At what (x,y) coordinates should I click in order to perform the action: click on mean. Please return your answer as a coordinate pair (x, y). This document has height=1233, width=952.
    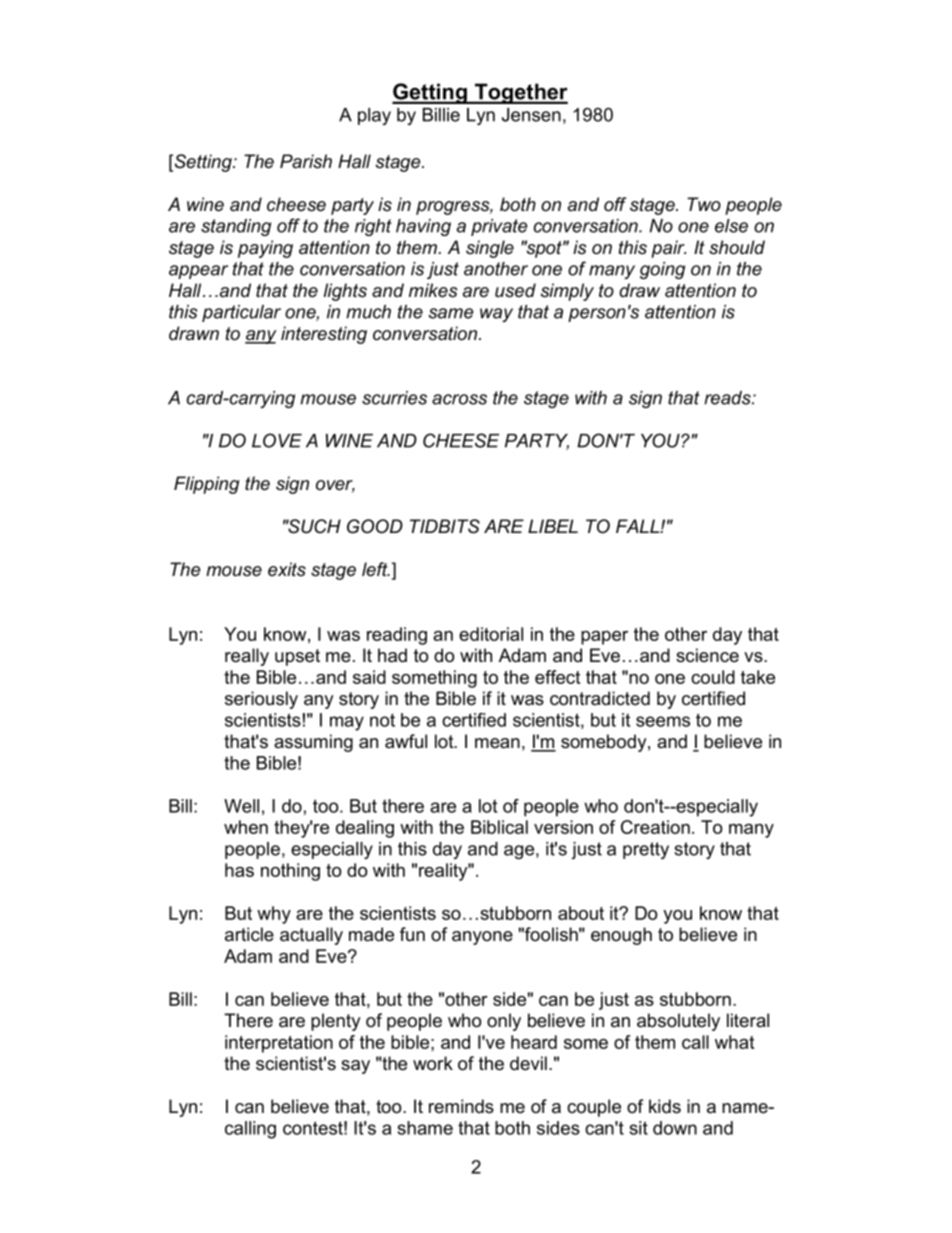
    Looking at the image, I should click on (497, 743).
